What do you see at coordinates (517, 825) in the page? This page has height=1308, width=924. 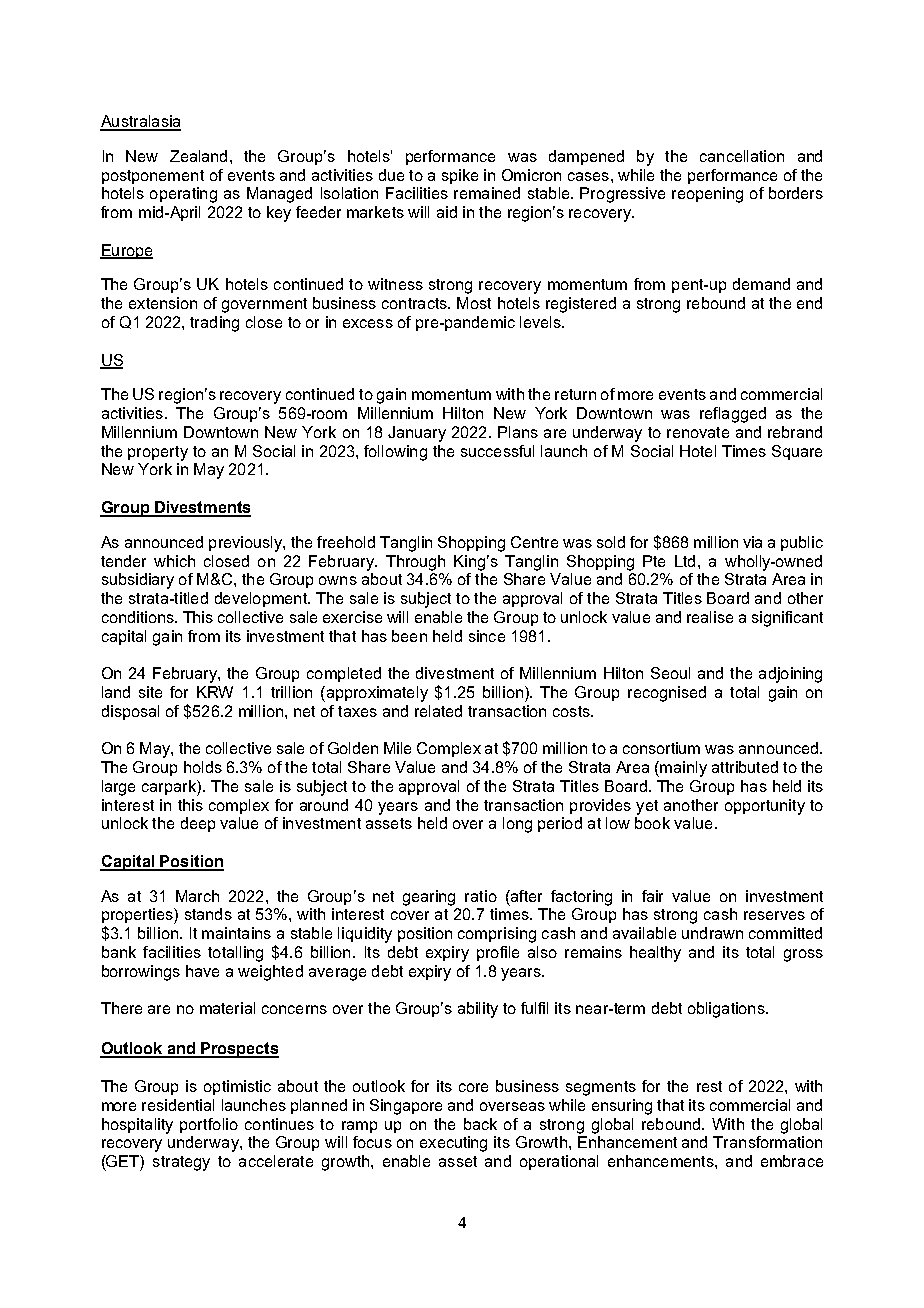 I see `long` at bounding box center [517, 825].
